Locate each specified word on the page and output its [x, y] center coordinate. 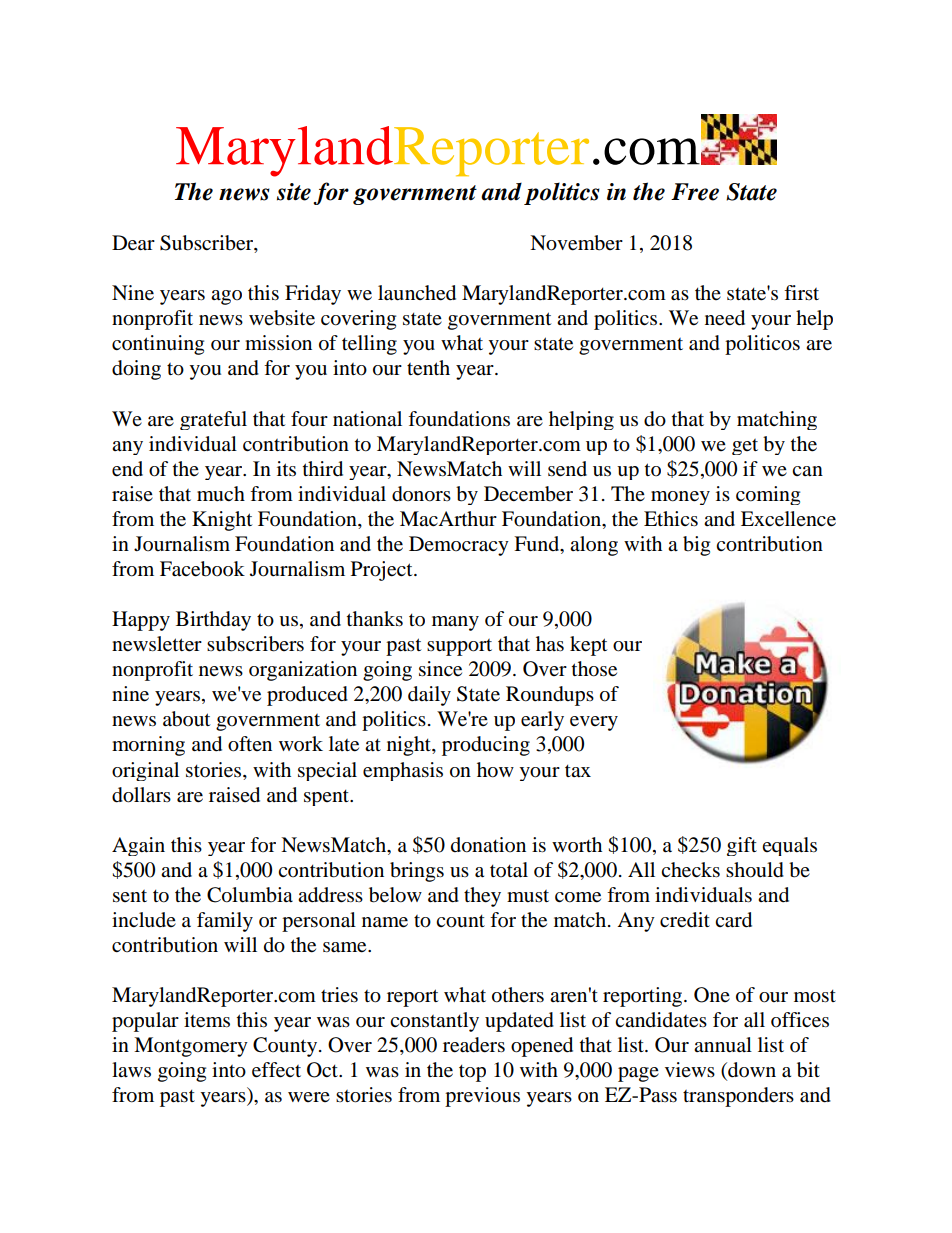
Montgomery [191, 1047]
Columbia [250, 895]
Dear [133, 243]
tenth [428, 368]
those [594, 669]
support [459, 647]
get [745, 447]
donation [488, 845]
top [472, 1073]
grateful [213, 420]
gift [742, 846]
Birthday [213, 621]
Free [695, 192]
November [576, 243]
